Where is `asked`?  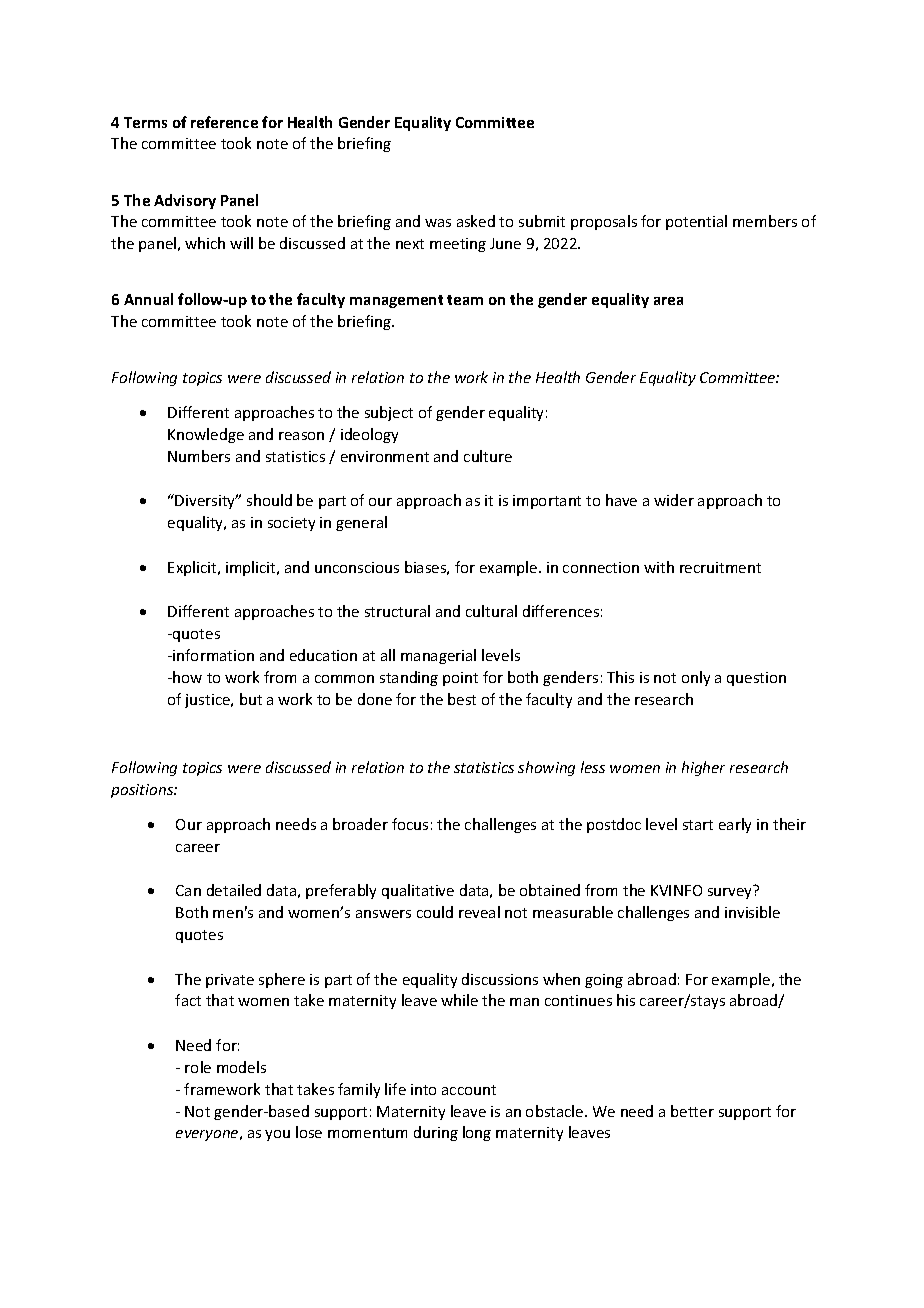 asked is located at coordinates (476, 221).
